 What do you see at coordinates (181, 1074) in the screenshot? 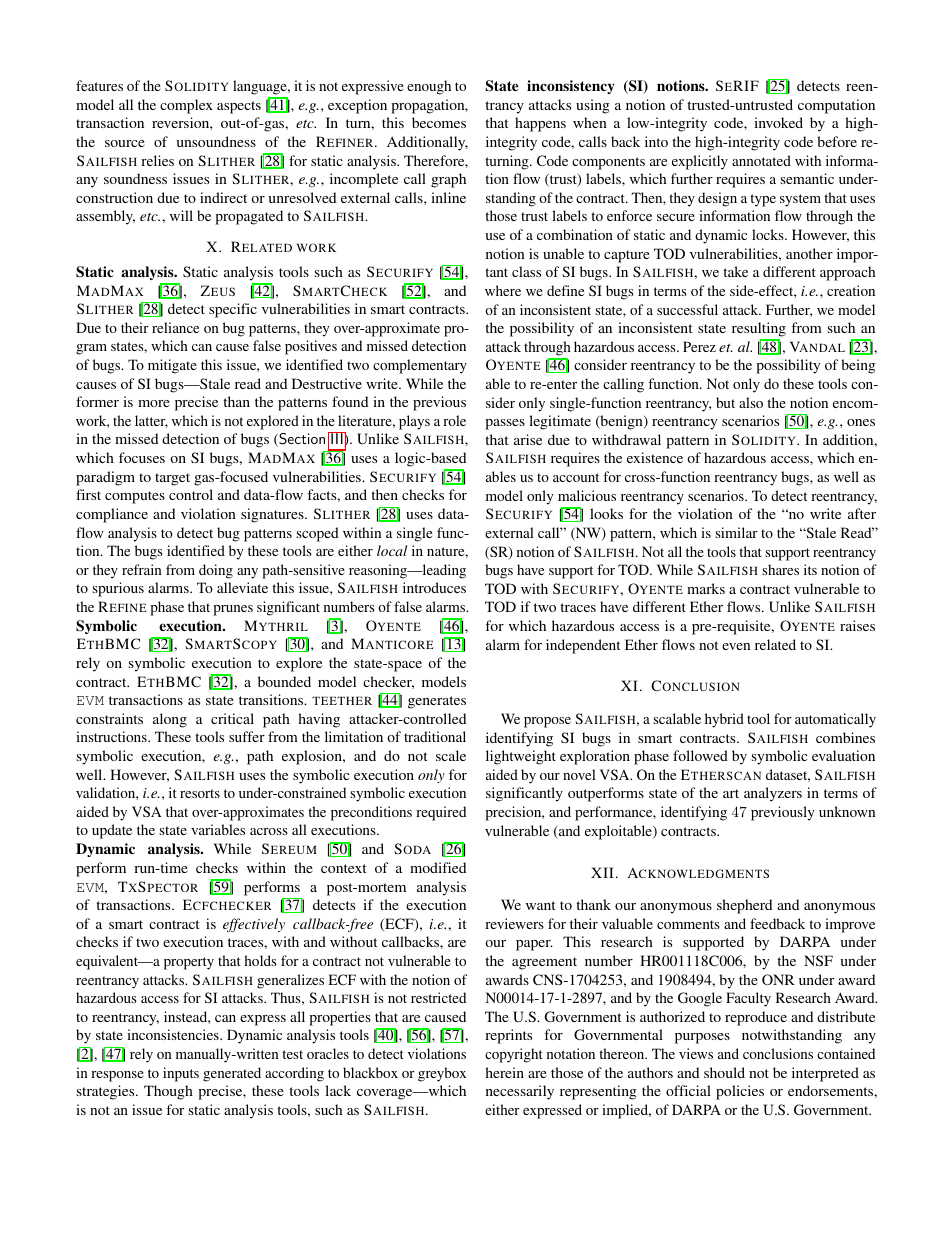
I see `inputs` at bounding box center [181, 1074].
